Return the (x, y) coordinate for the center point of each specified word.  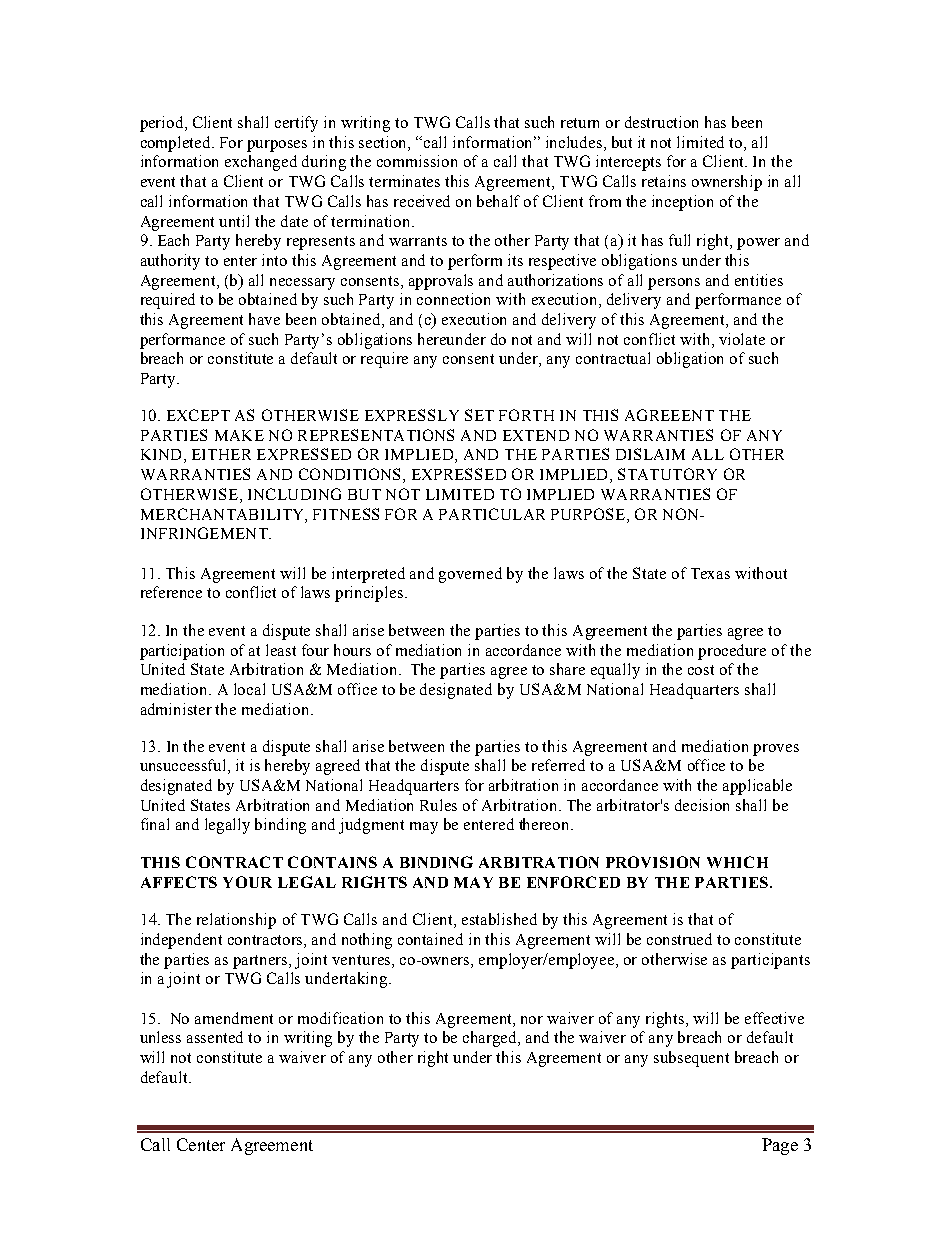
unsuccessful (184, 766)
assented (215, 1037)
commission (417, 161)
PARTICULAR (492, 514)
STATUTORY (667, 474)
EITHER (221, 454)
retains (664, 181)
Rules (438, 805)
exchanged (261, 163)
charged (491, 1039)
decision (702, 805)
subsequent (691, 1059)
